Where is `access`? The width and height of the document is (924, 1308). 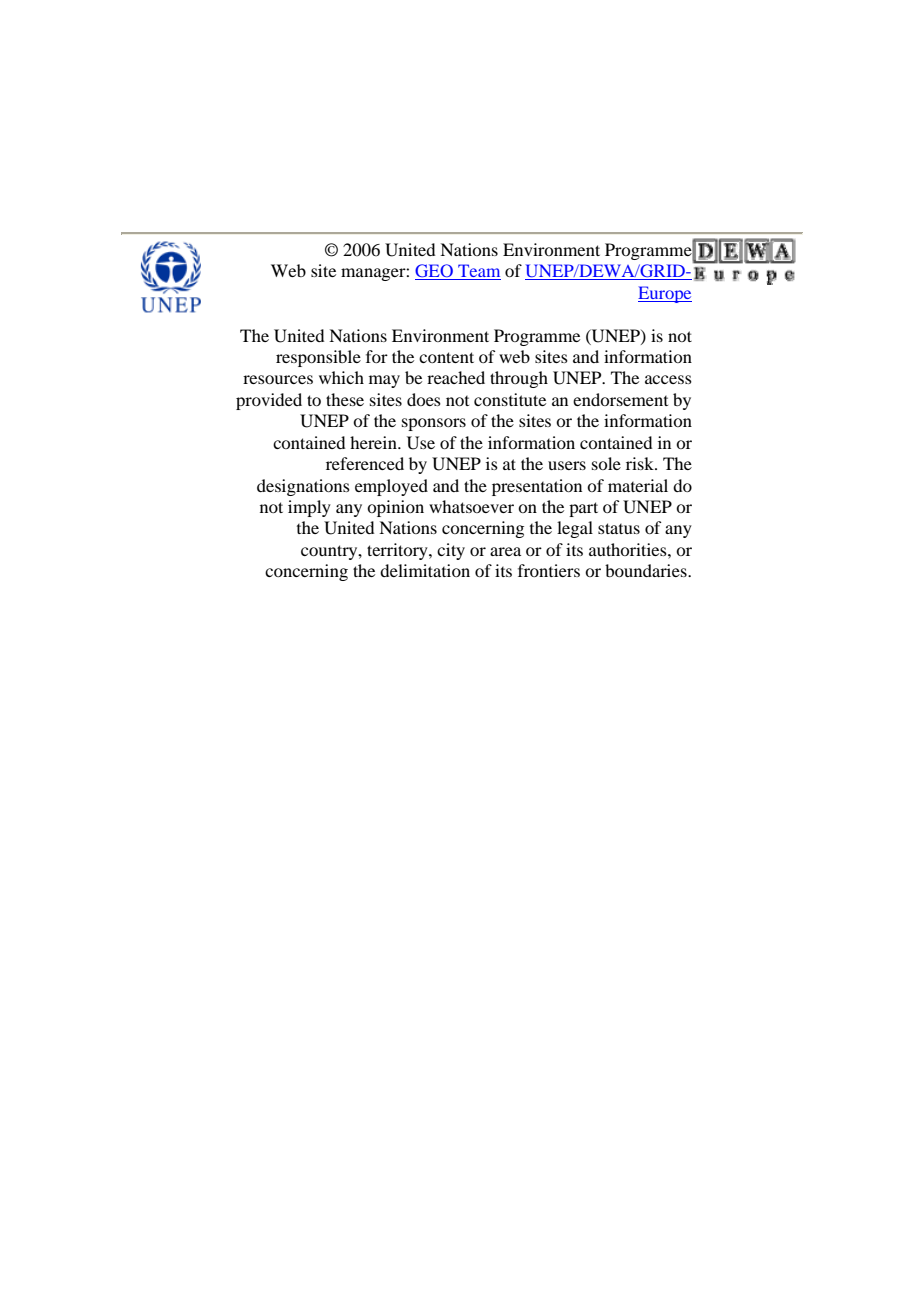
access is located at coordinates (668, 379).
